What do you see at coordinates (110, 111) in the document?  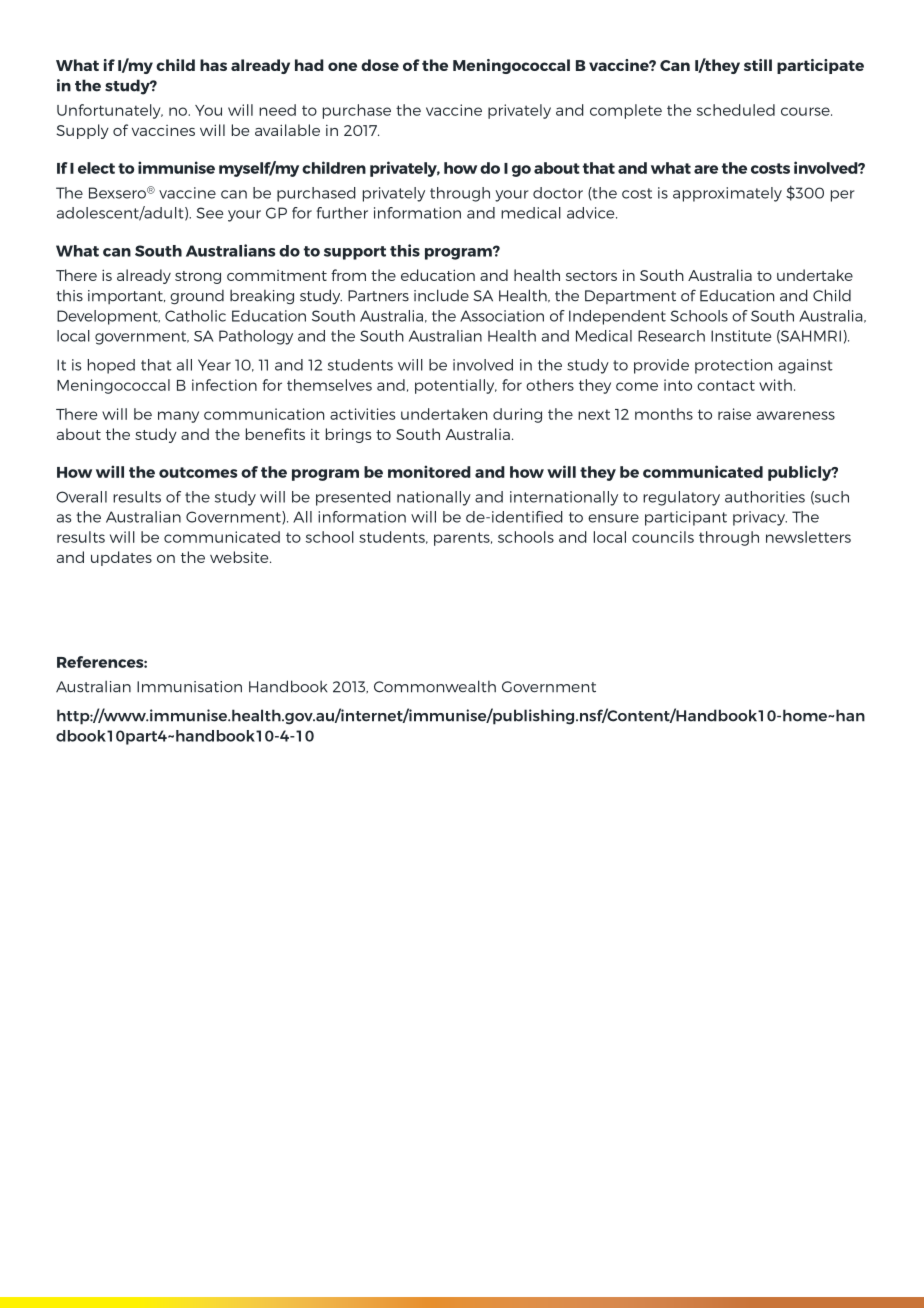 I see `Unfortunately` at bounding box center [110, 111].
